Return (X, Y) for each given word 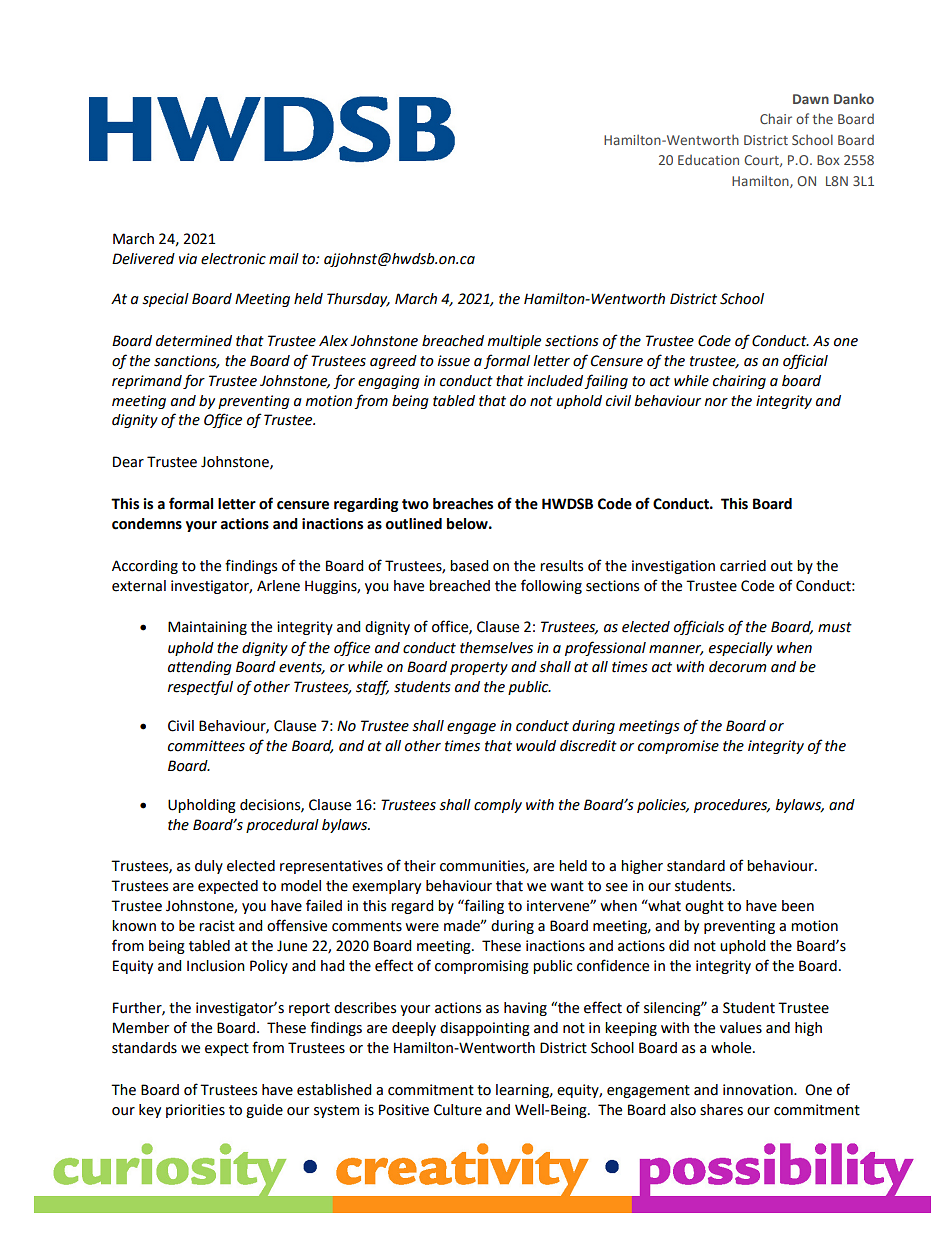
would (536, 746)
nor (716, 402)
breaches (463, 504)
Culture (458, 1110)
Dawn (811, 99)
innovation (759, 1090)
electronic (233, 259)
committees (206, 746)
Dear (128, 462)
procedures (732, 806)
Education (708, 160)
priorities (195, 1111)
